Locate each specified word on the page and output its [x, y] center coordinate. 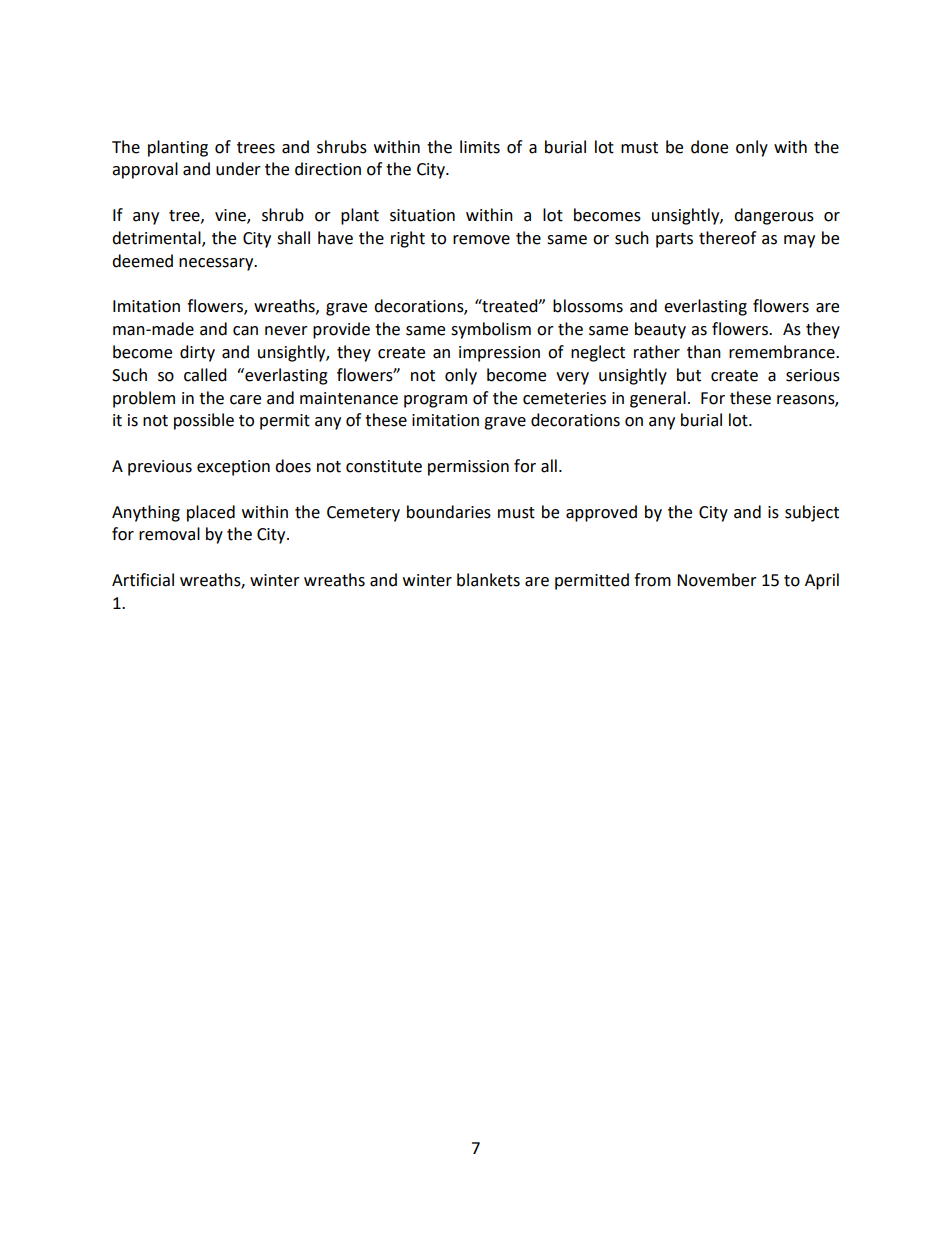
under [238, 169]
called [205, 375]
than [704, 352]
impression [499, 354]
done [709, 147]
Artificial [143, 580]
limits [480, 147]
